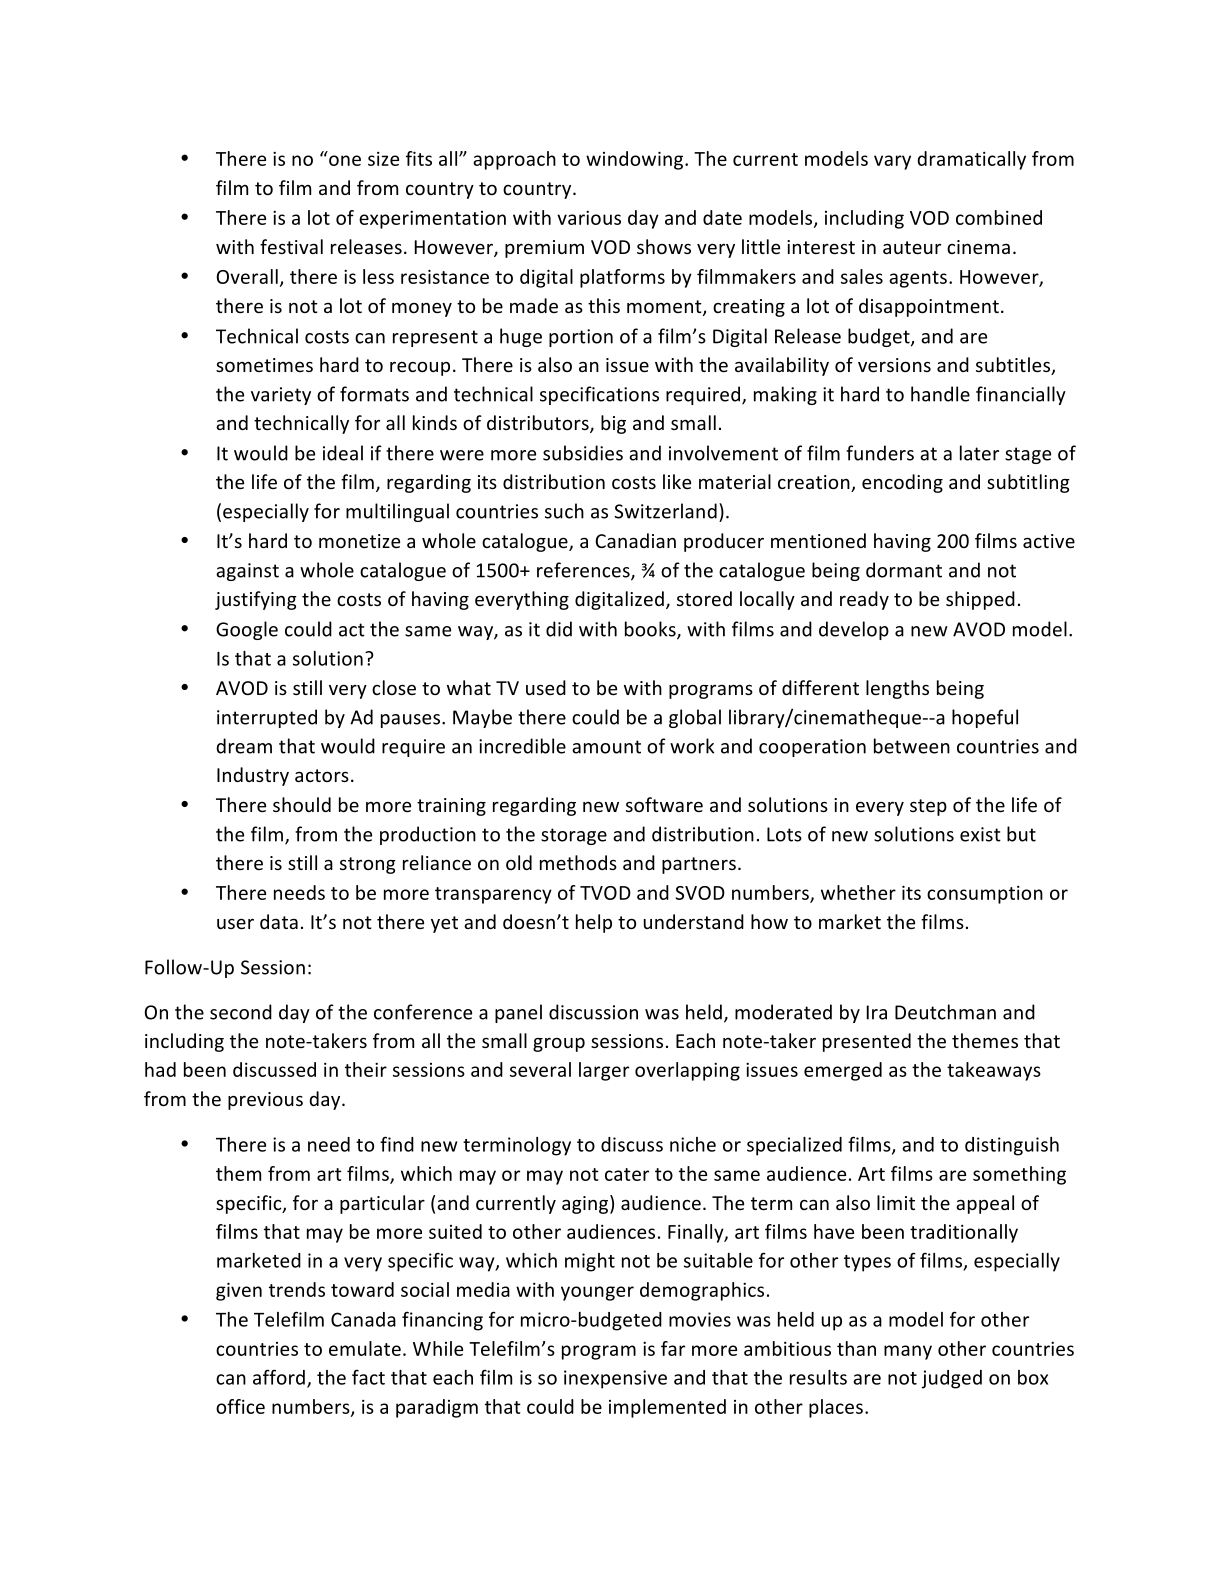 Image resolution: width=1222 pixels, height=1582 pixels. What do you see at coordinates (971, 160) in the page?
I see `dramatically` at bounding box center [971, 160].
